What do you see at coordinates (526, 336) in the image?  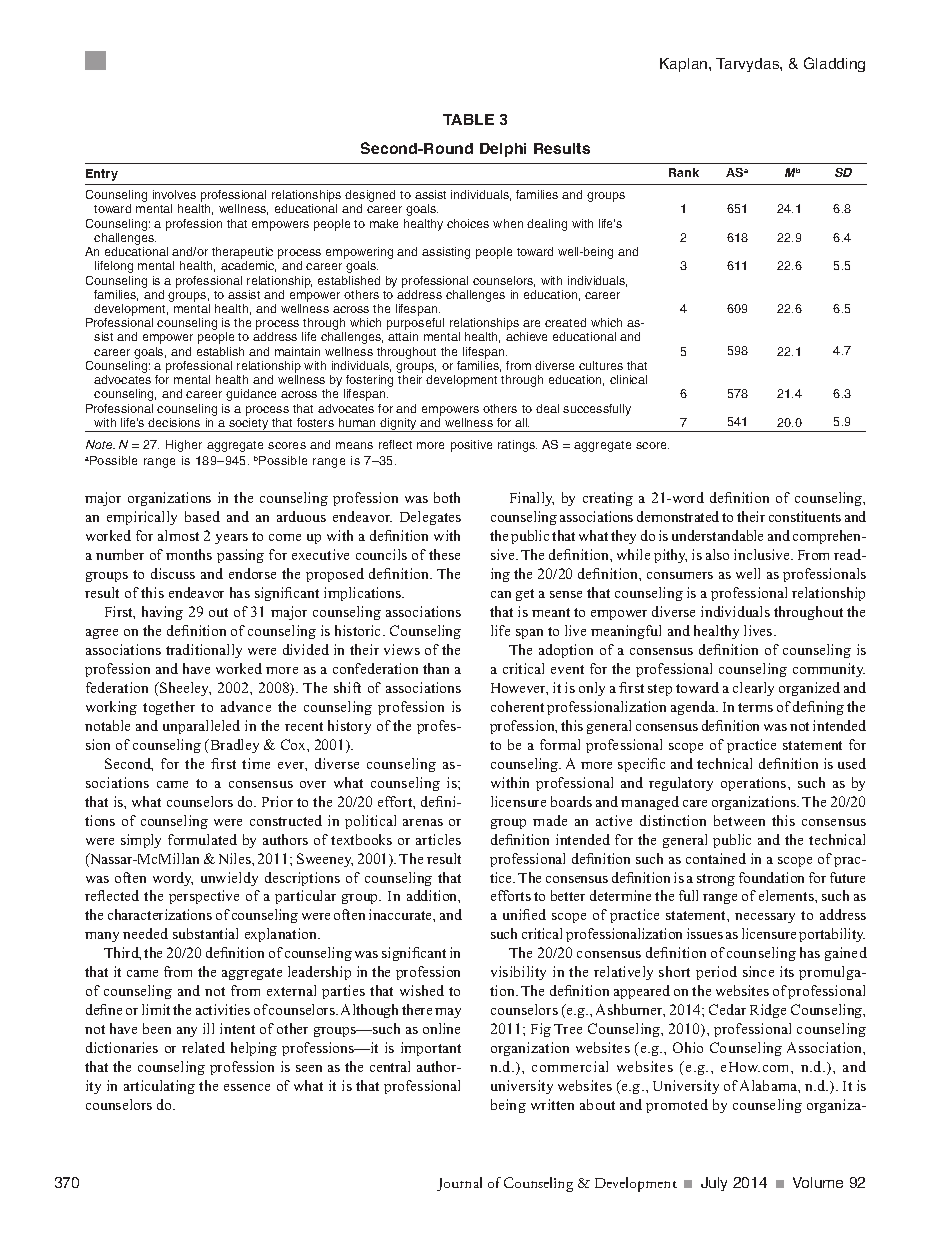 I see `achieve` at bounding box center [526, 336].
